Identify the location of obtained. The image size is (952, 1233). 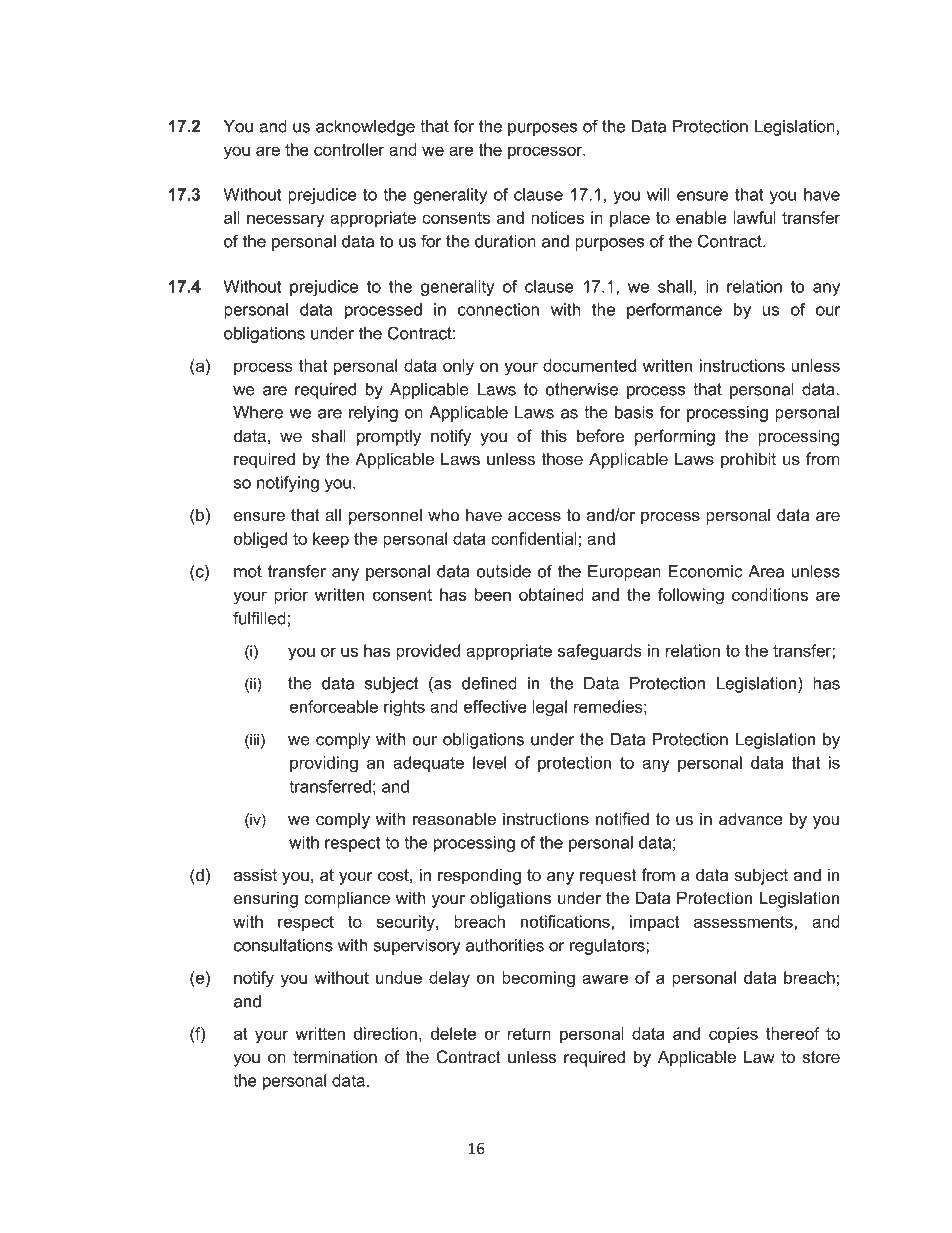
(551, 594).
